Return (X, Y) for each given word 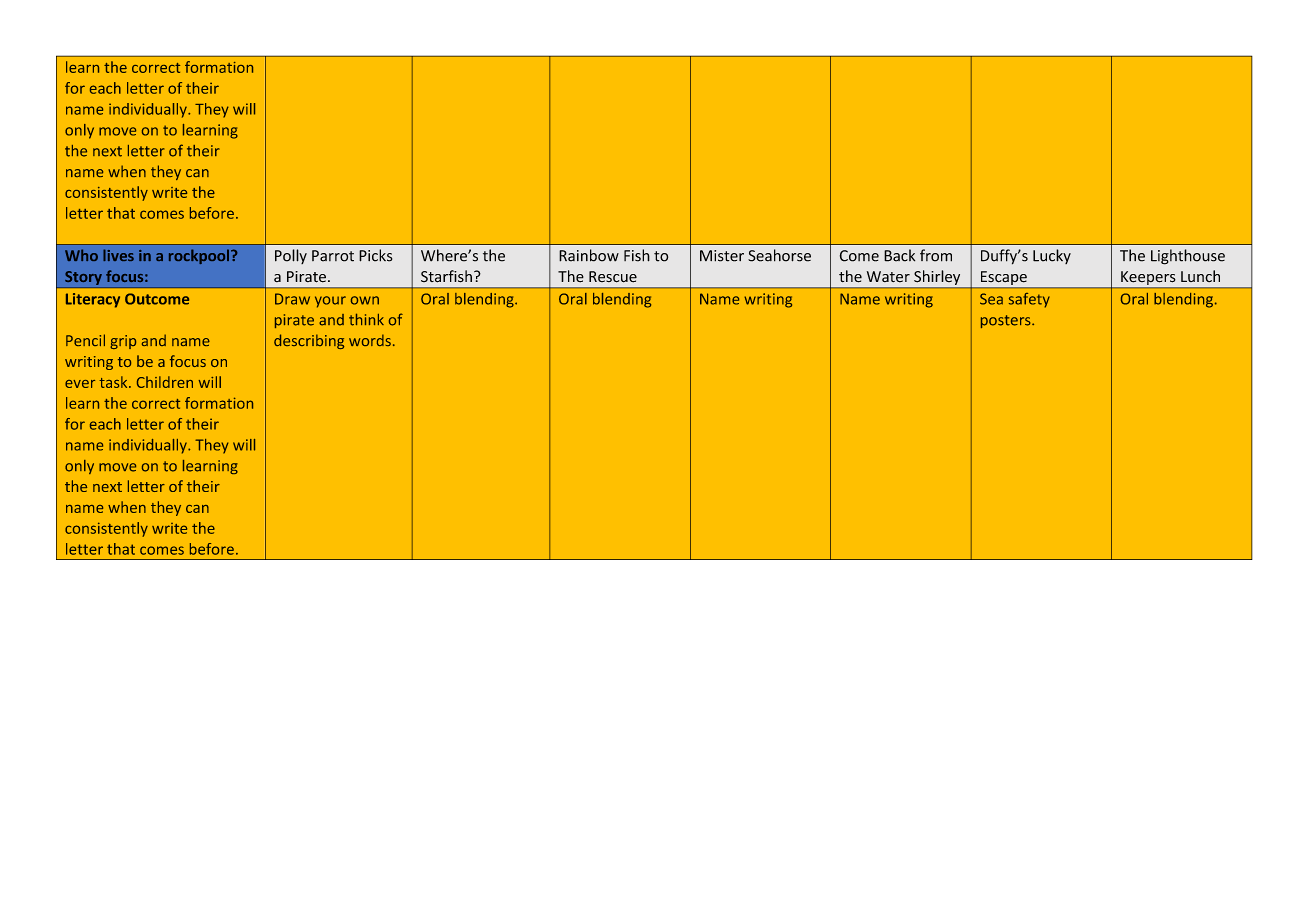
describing (309, 341)
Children (165, 382)
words (370, 340)
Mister (722, 256)
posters (1007, 321)
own (365, 300)
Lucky (1052, 256)
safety (1029, 300)
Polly (291, 256)
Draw (292, 299)
